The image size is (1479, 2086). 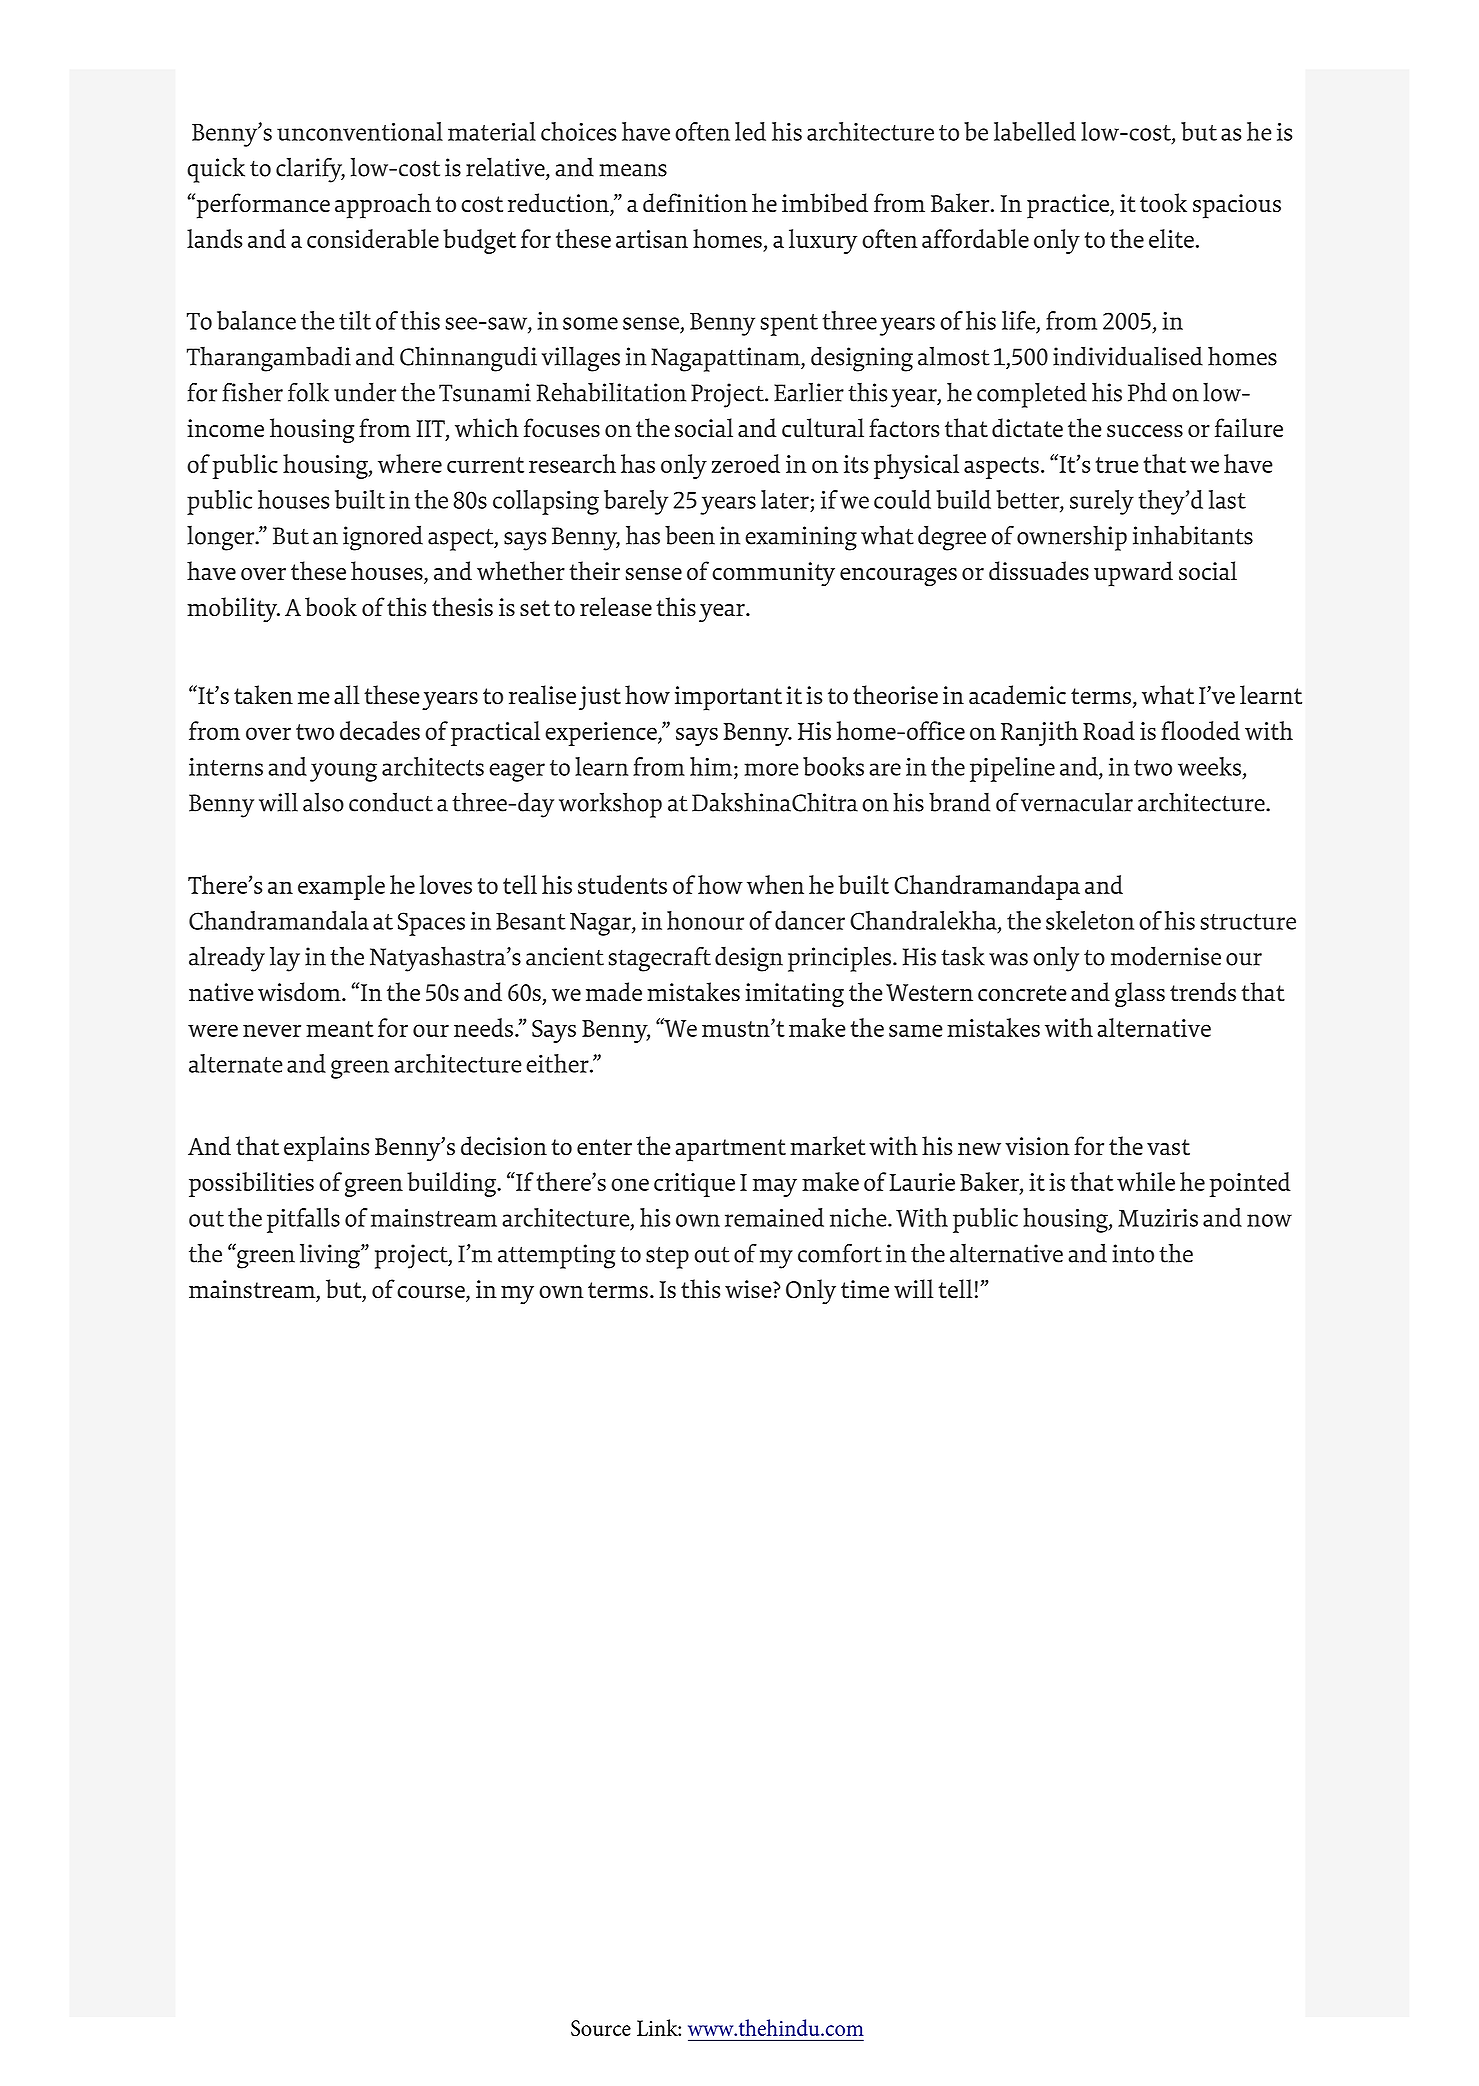 I want to click on wise, so click(x=749, y=1289).
